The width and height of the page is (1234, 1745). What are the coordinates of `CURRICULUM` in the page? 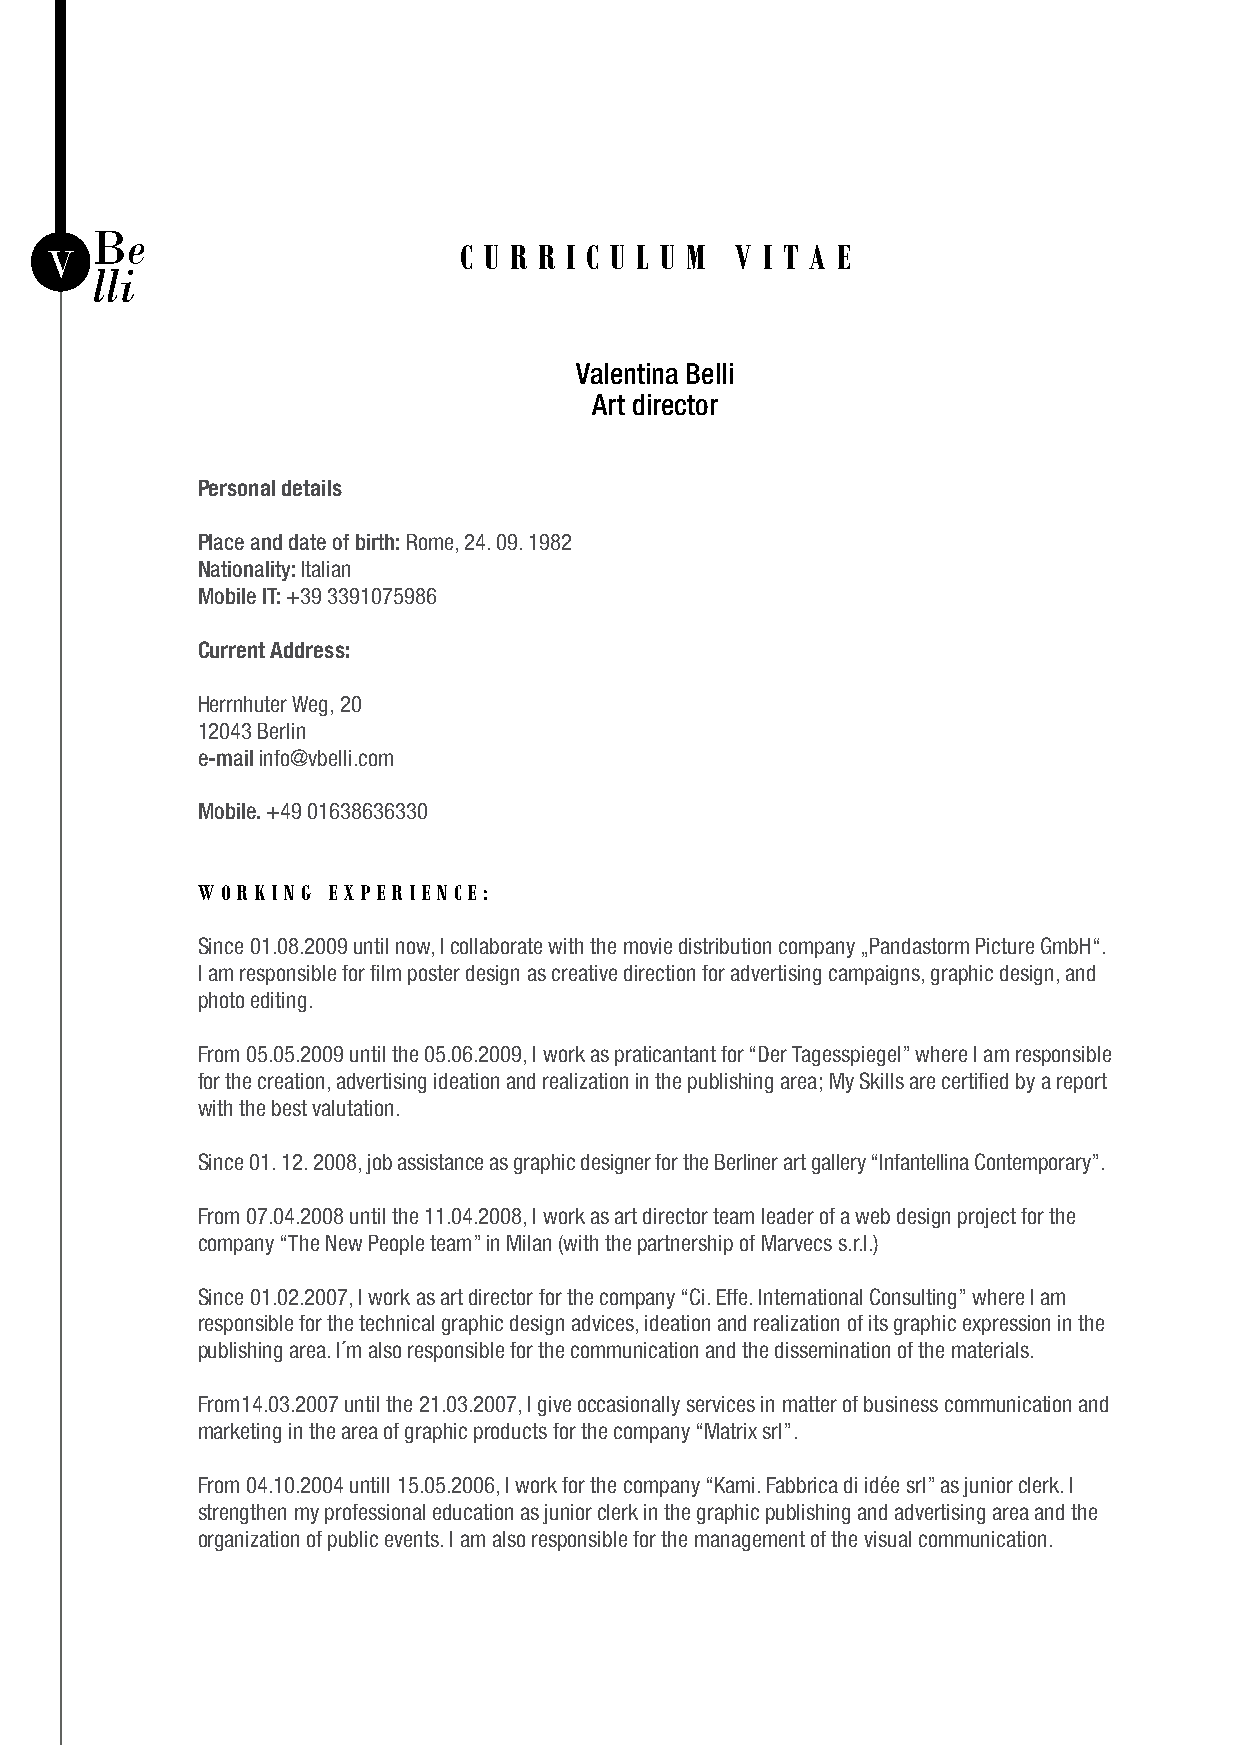 It's located at (583, 257).
